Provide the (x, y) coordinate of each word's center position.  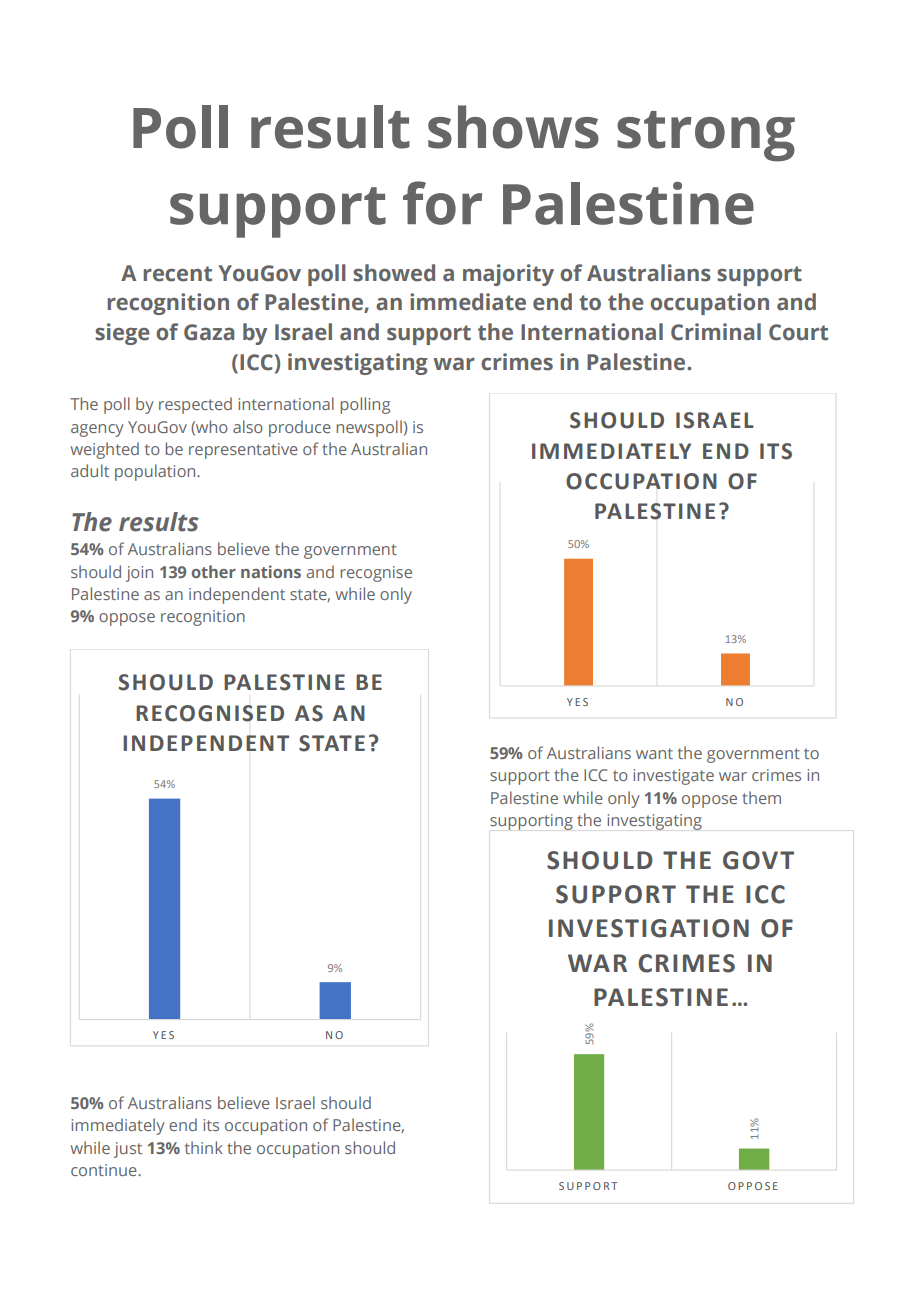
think (204, 1147)
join (139, 574)
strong (706, 136)
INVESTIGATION (649, 928)
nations (271, 571)
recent (177, 274)
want (654, 753)
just (128, 1150)
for (442, 203)
